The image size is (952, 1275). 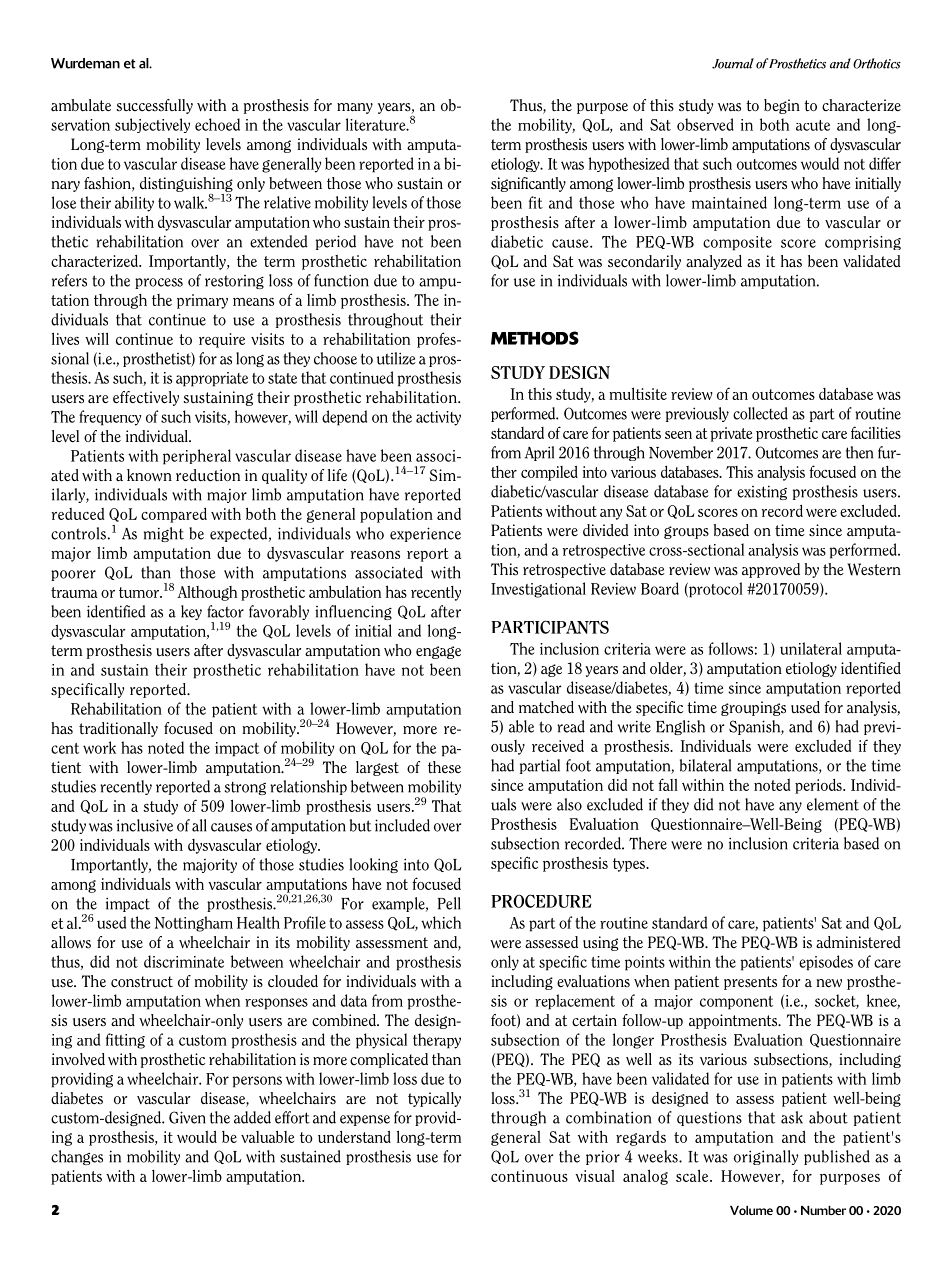 I want to click on originally, so click(x=766, y=1157).
